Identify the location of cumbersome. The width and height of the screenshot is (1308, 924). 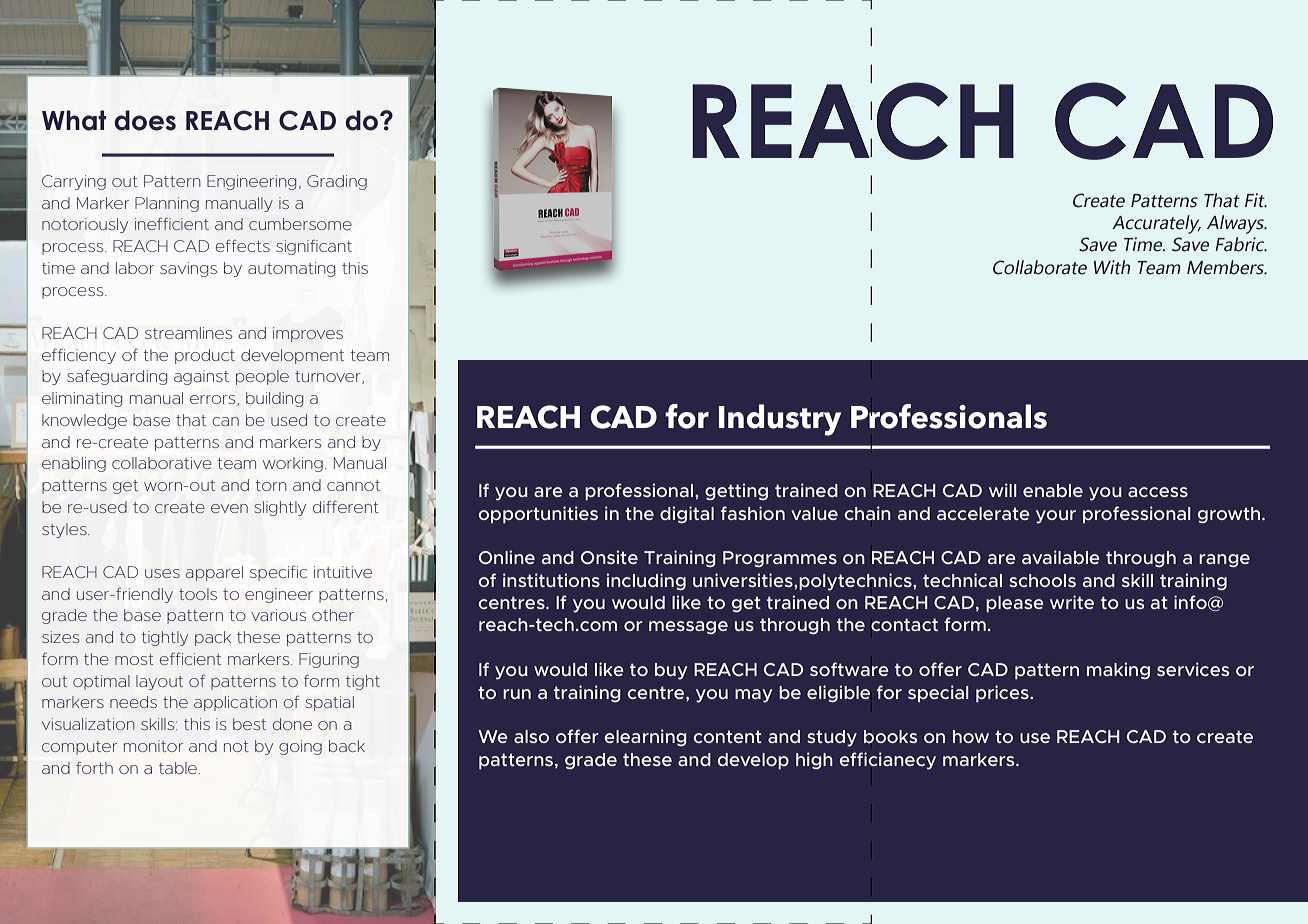
(300, 224).
